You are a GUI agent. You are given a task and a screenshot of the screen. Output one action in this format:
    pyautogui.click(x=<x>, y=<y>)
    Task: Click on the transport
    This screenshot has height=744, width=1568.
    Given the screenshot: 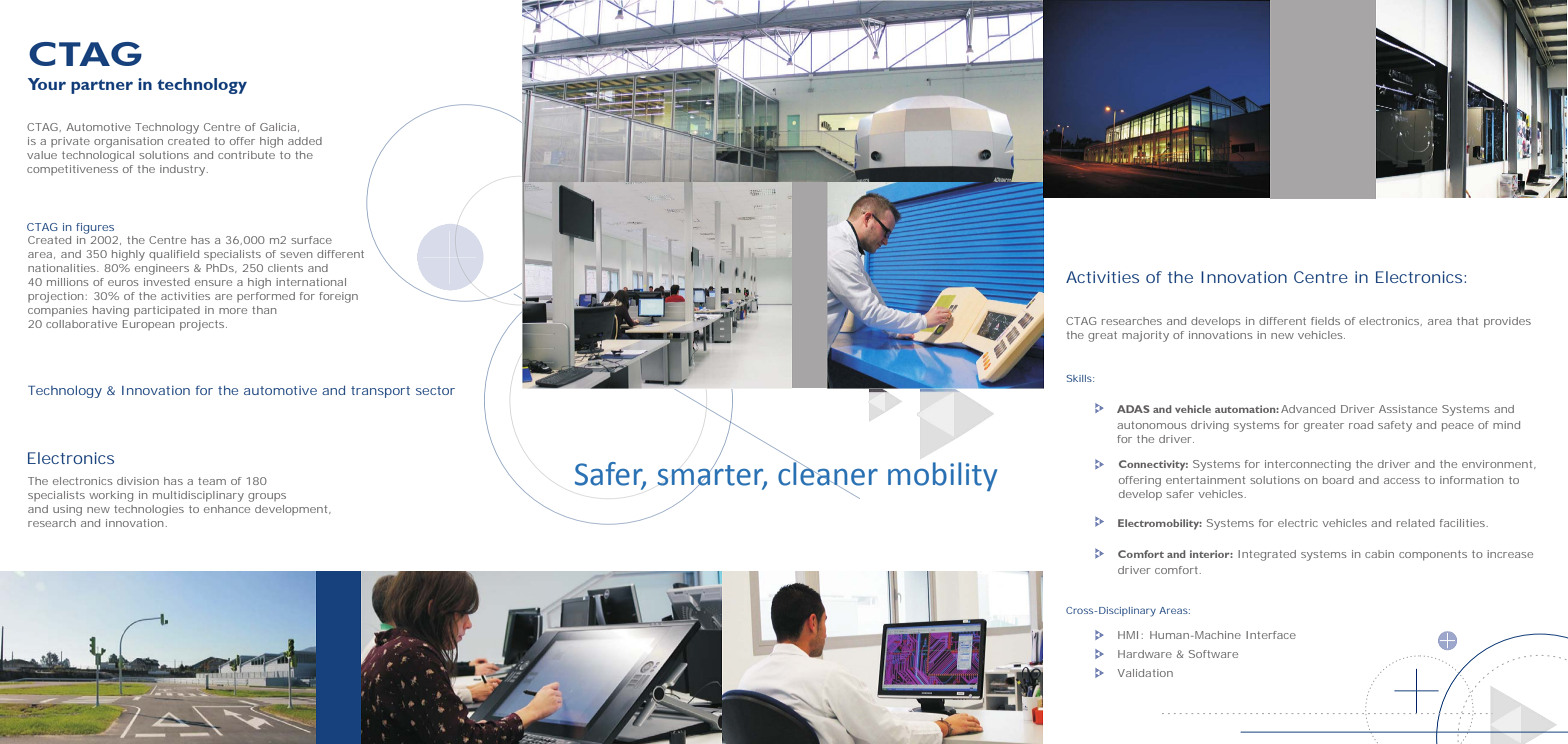 What is the action you would take?
    pyautogui.click(x=380, y=392)
